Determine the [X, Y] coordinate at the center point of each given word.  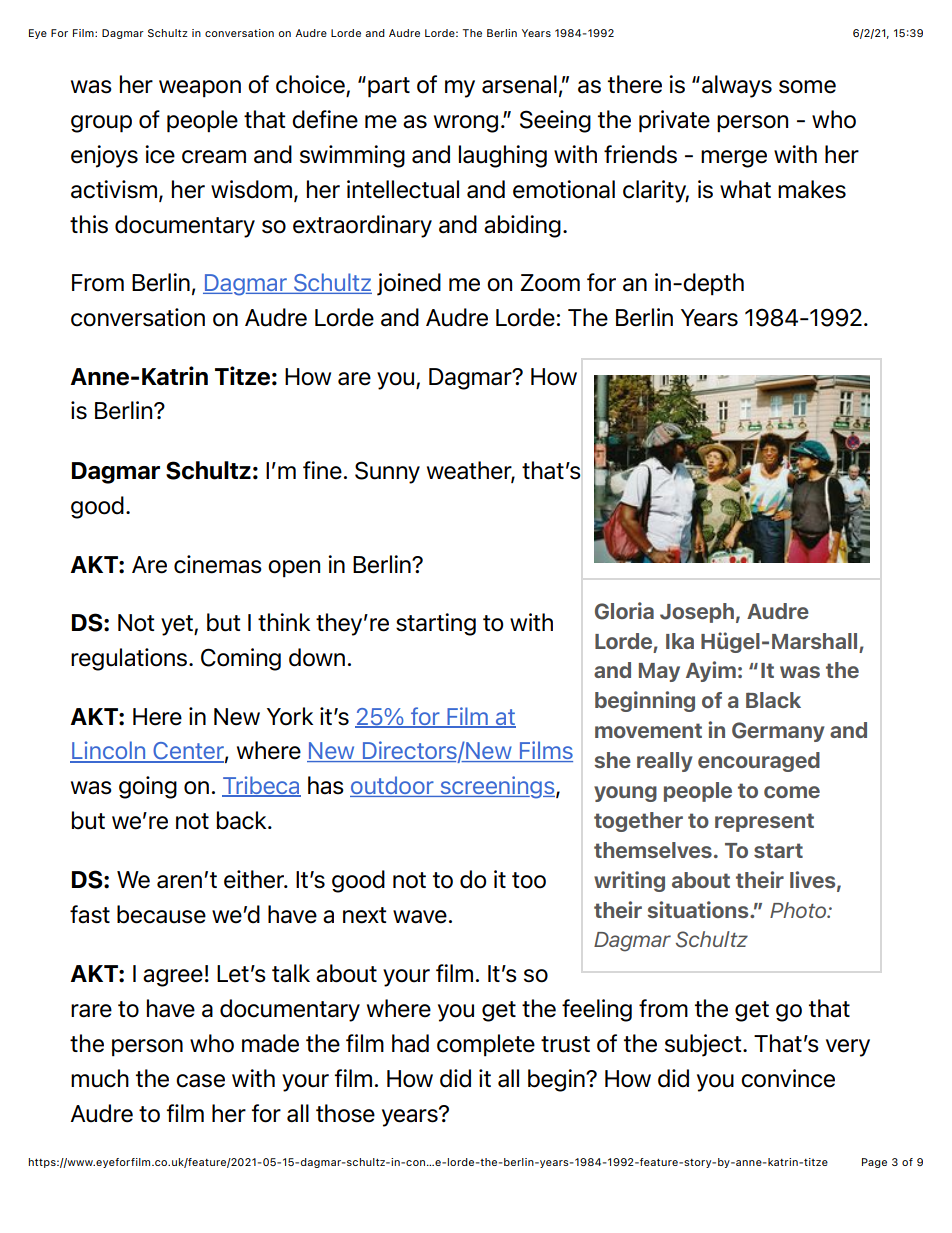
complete [486, 1045]
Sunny [387, 472]
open [294, 569]
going [148, 787]
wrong [466, 124]
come [792, 792]
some [807, 87]
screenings [497, 787]
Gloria [624, 611]
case [200, 1081]
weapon [200, 89]
